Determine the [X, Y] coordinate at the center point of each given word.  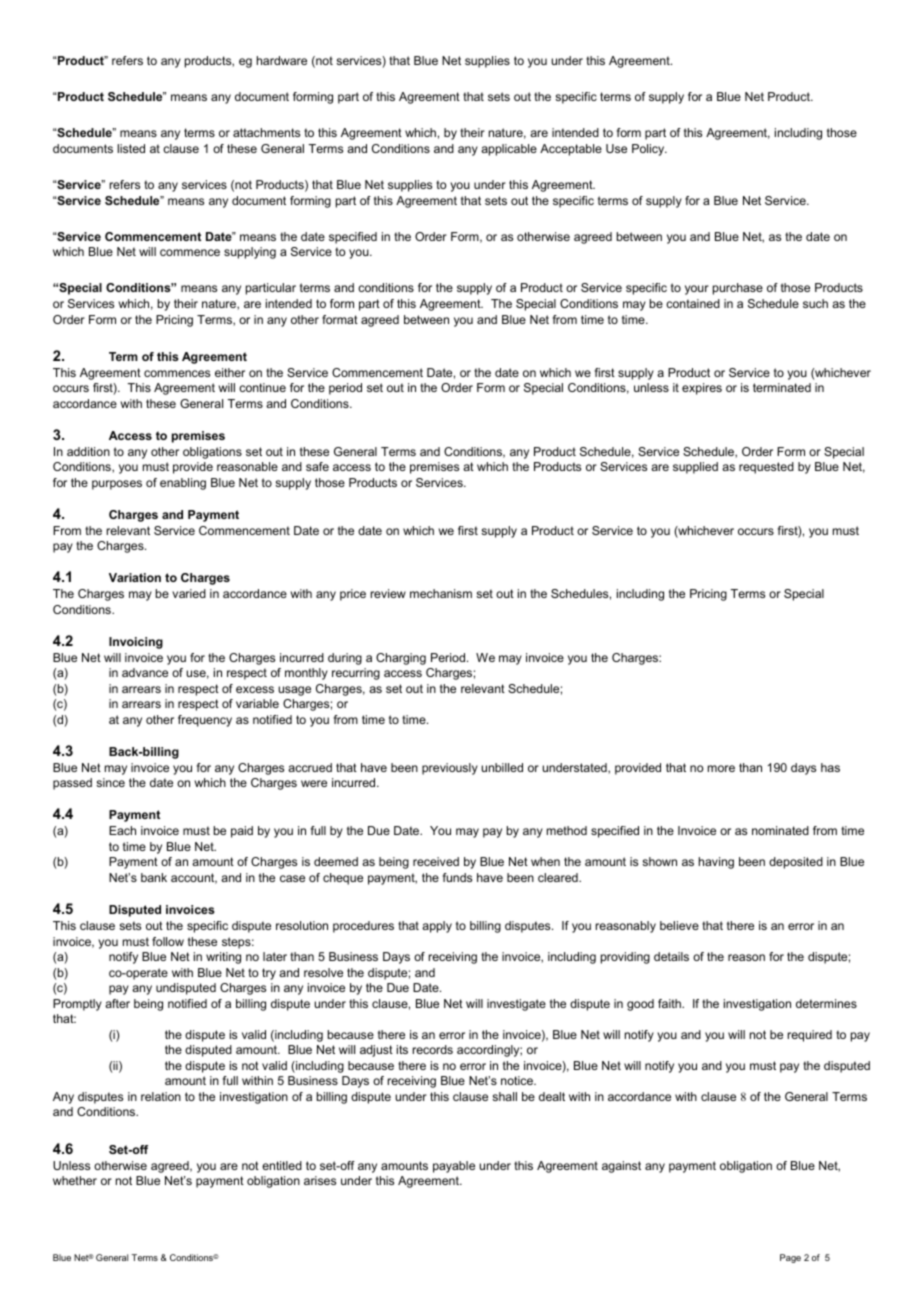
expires [702, 389]
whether [75, 1180]
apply [437, 927]
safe [317, 466]
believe [679, 925]
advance [145, 672]
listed [131, 148]
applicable [509, 150]
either [230, 372]
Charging [401, 659]
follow [168, 941]
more [721, 768]
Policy [649, 150]
